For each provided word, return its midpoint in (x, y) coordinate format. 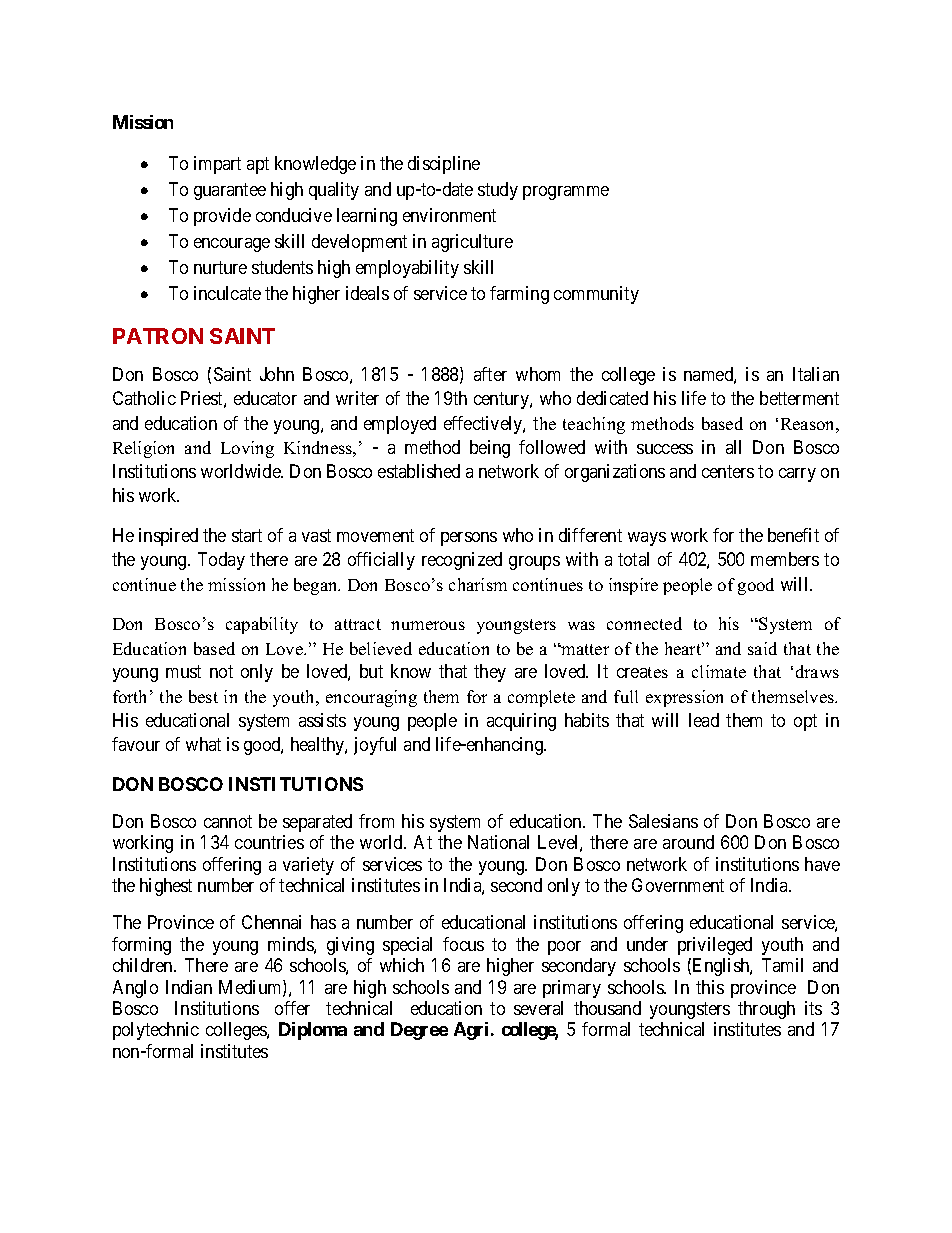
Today (221, 561)
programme (566, 193)
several (538, 1008)
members (785, 559)
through (766, 1010)
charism (478, 584)
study (498, 191)
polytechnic (156, 1031)
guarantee (230, 191)
